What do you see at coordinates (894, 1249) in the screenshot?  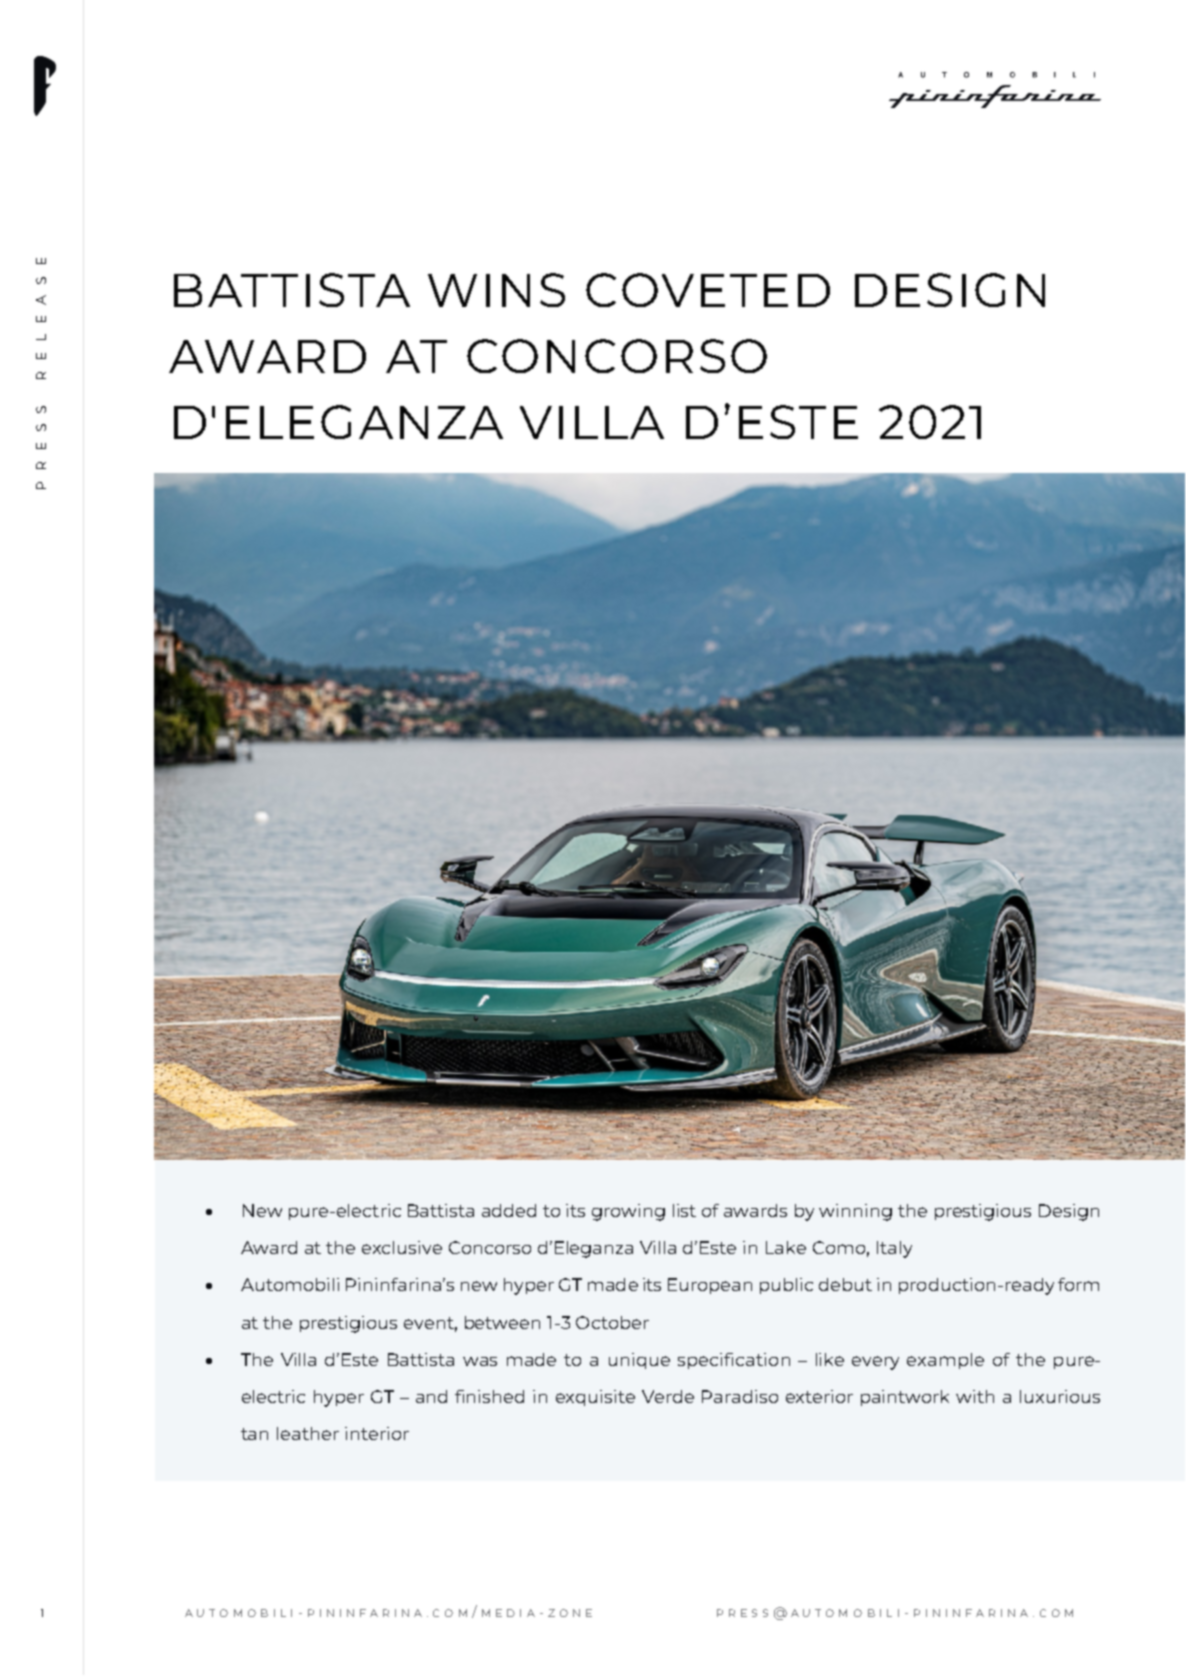 I see `Italy` at bounding box center [894, 1249].
